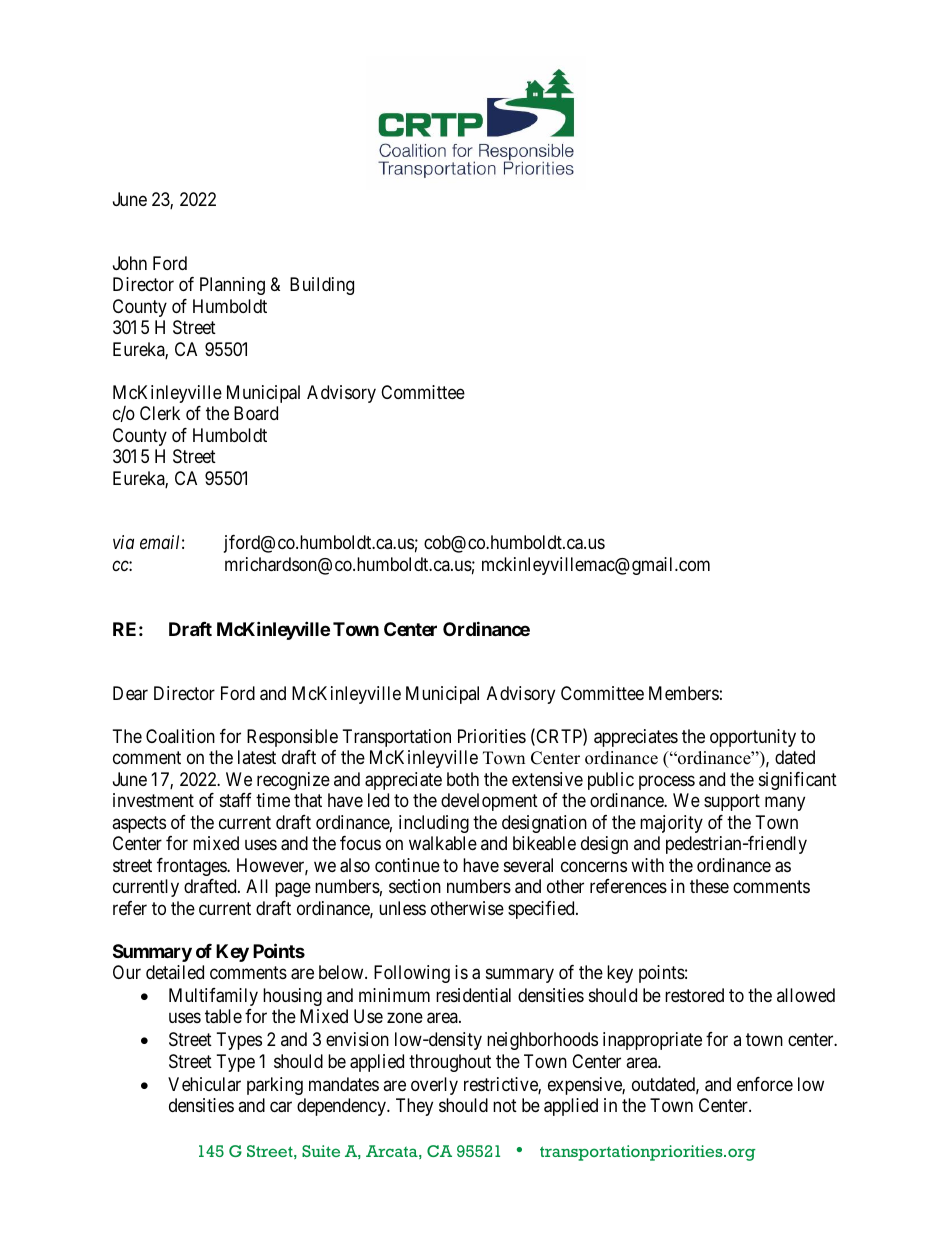 The height and width of the image is (1233, 952). Describe the element at coordinates (463, 779) in the image. I see `both` at that location.
